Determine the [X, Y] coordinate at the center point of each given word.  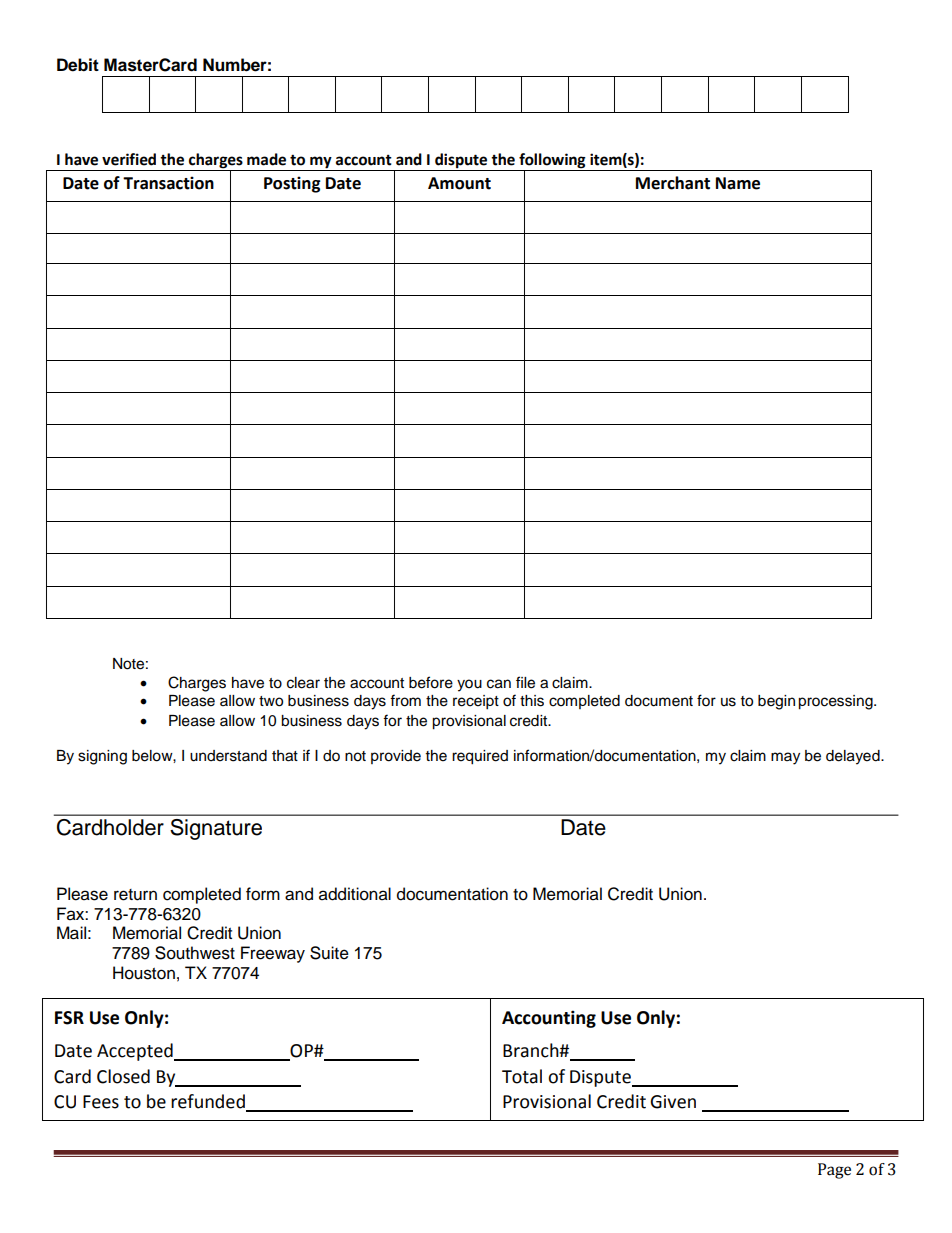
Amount [459, 183]
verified [129, 159]
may [785, 758]
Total [522, 1076]
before [431, 682]
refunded [208, 1101]
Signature [216, 829]
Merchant [673, 183]
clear [303, 683]
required [480, 757]
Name [738, 183]
